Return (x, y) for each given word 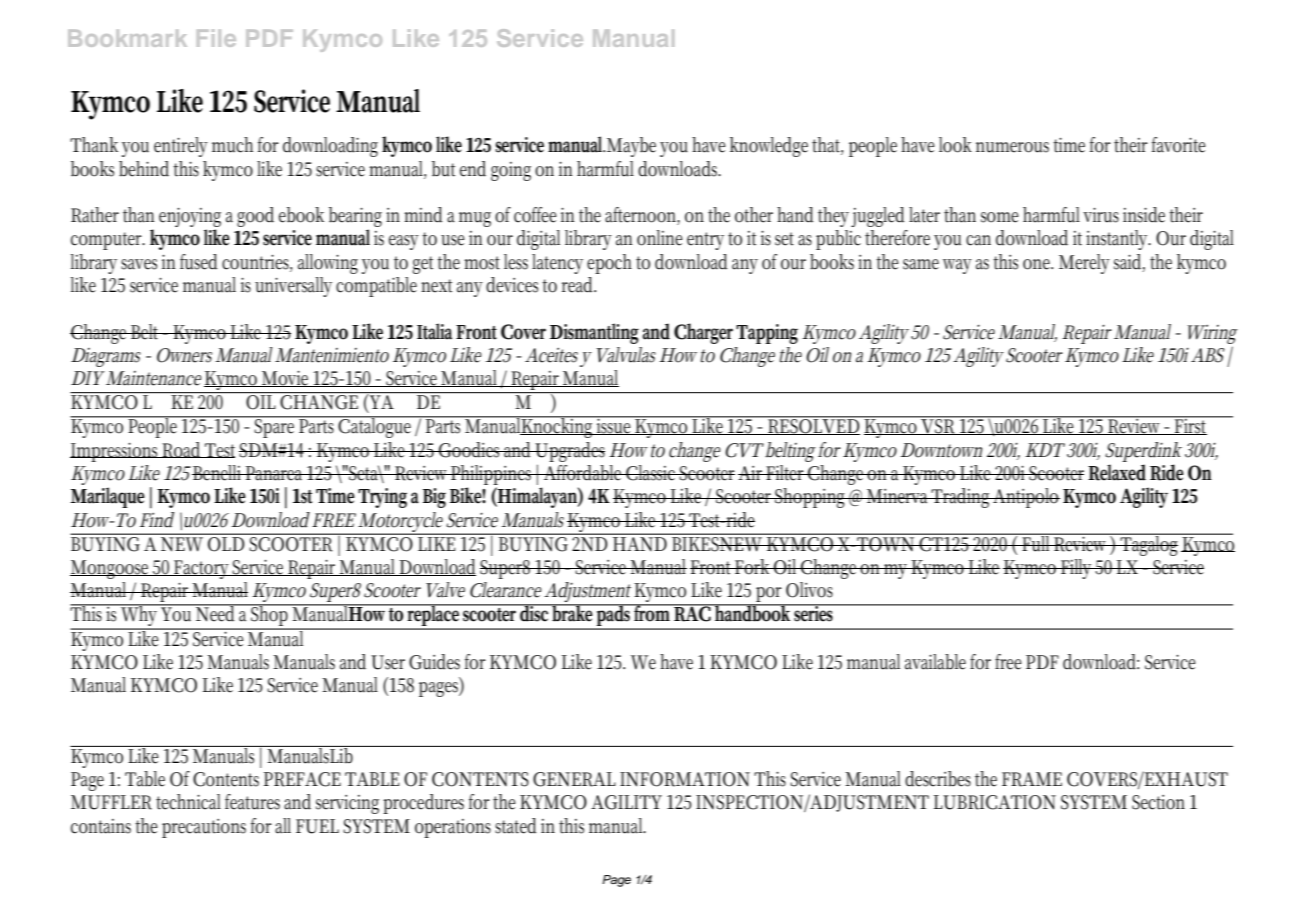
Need (216, 613)
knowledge (769, 147)
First (1191, 425)
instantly (1118, 240)
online (659, 238)
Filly (1077, 569)
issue (615, 425)
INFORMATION (685, 779)
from (653, 613)
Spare (275, 427)
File (216, 38)
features (252, 802)
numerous (1012, 147)
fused (199, 262)
